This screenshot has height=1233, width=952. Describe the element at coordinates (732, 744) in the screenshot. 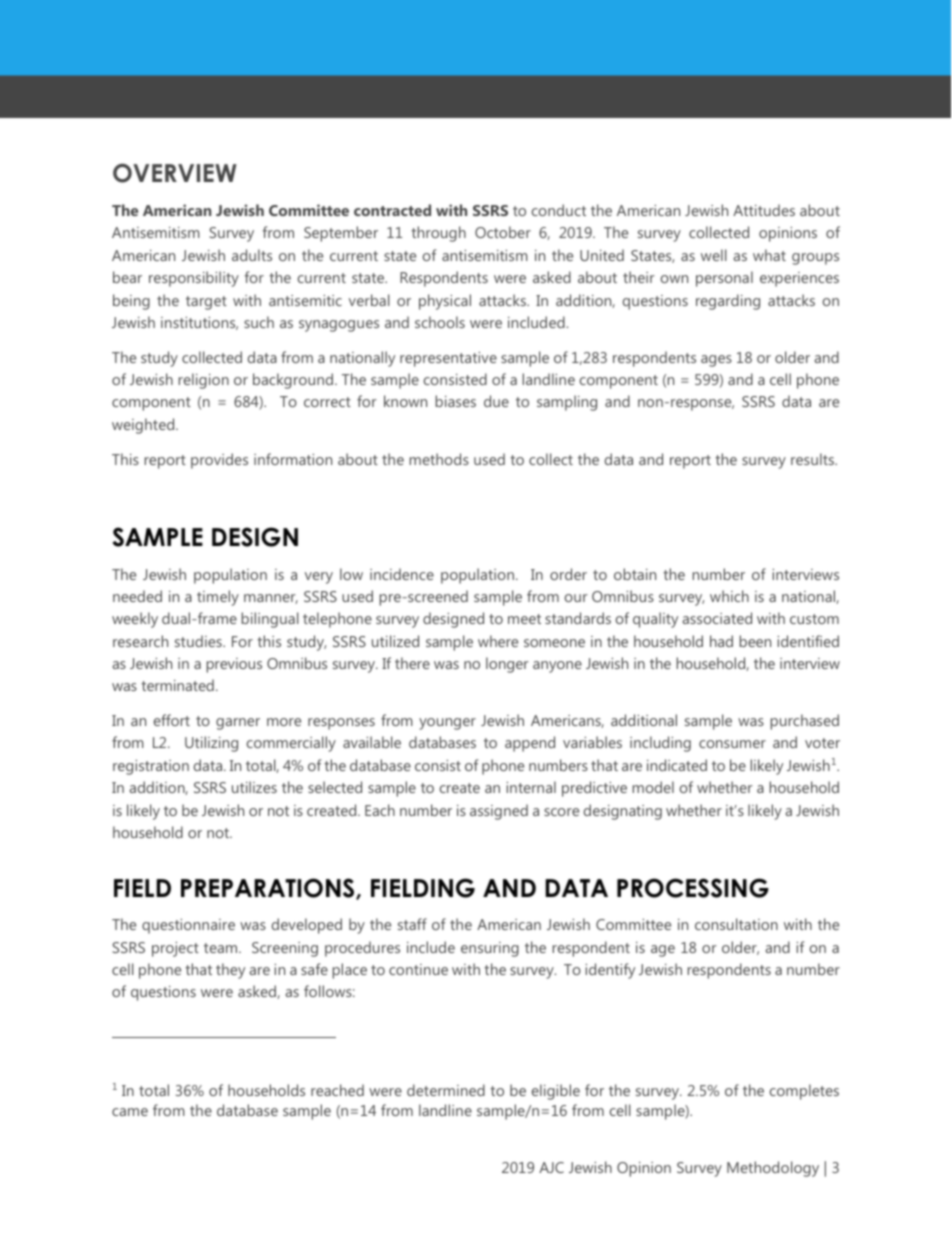

I see `consumer` at that location.
